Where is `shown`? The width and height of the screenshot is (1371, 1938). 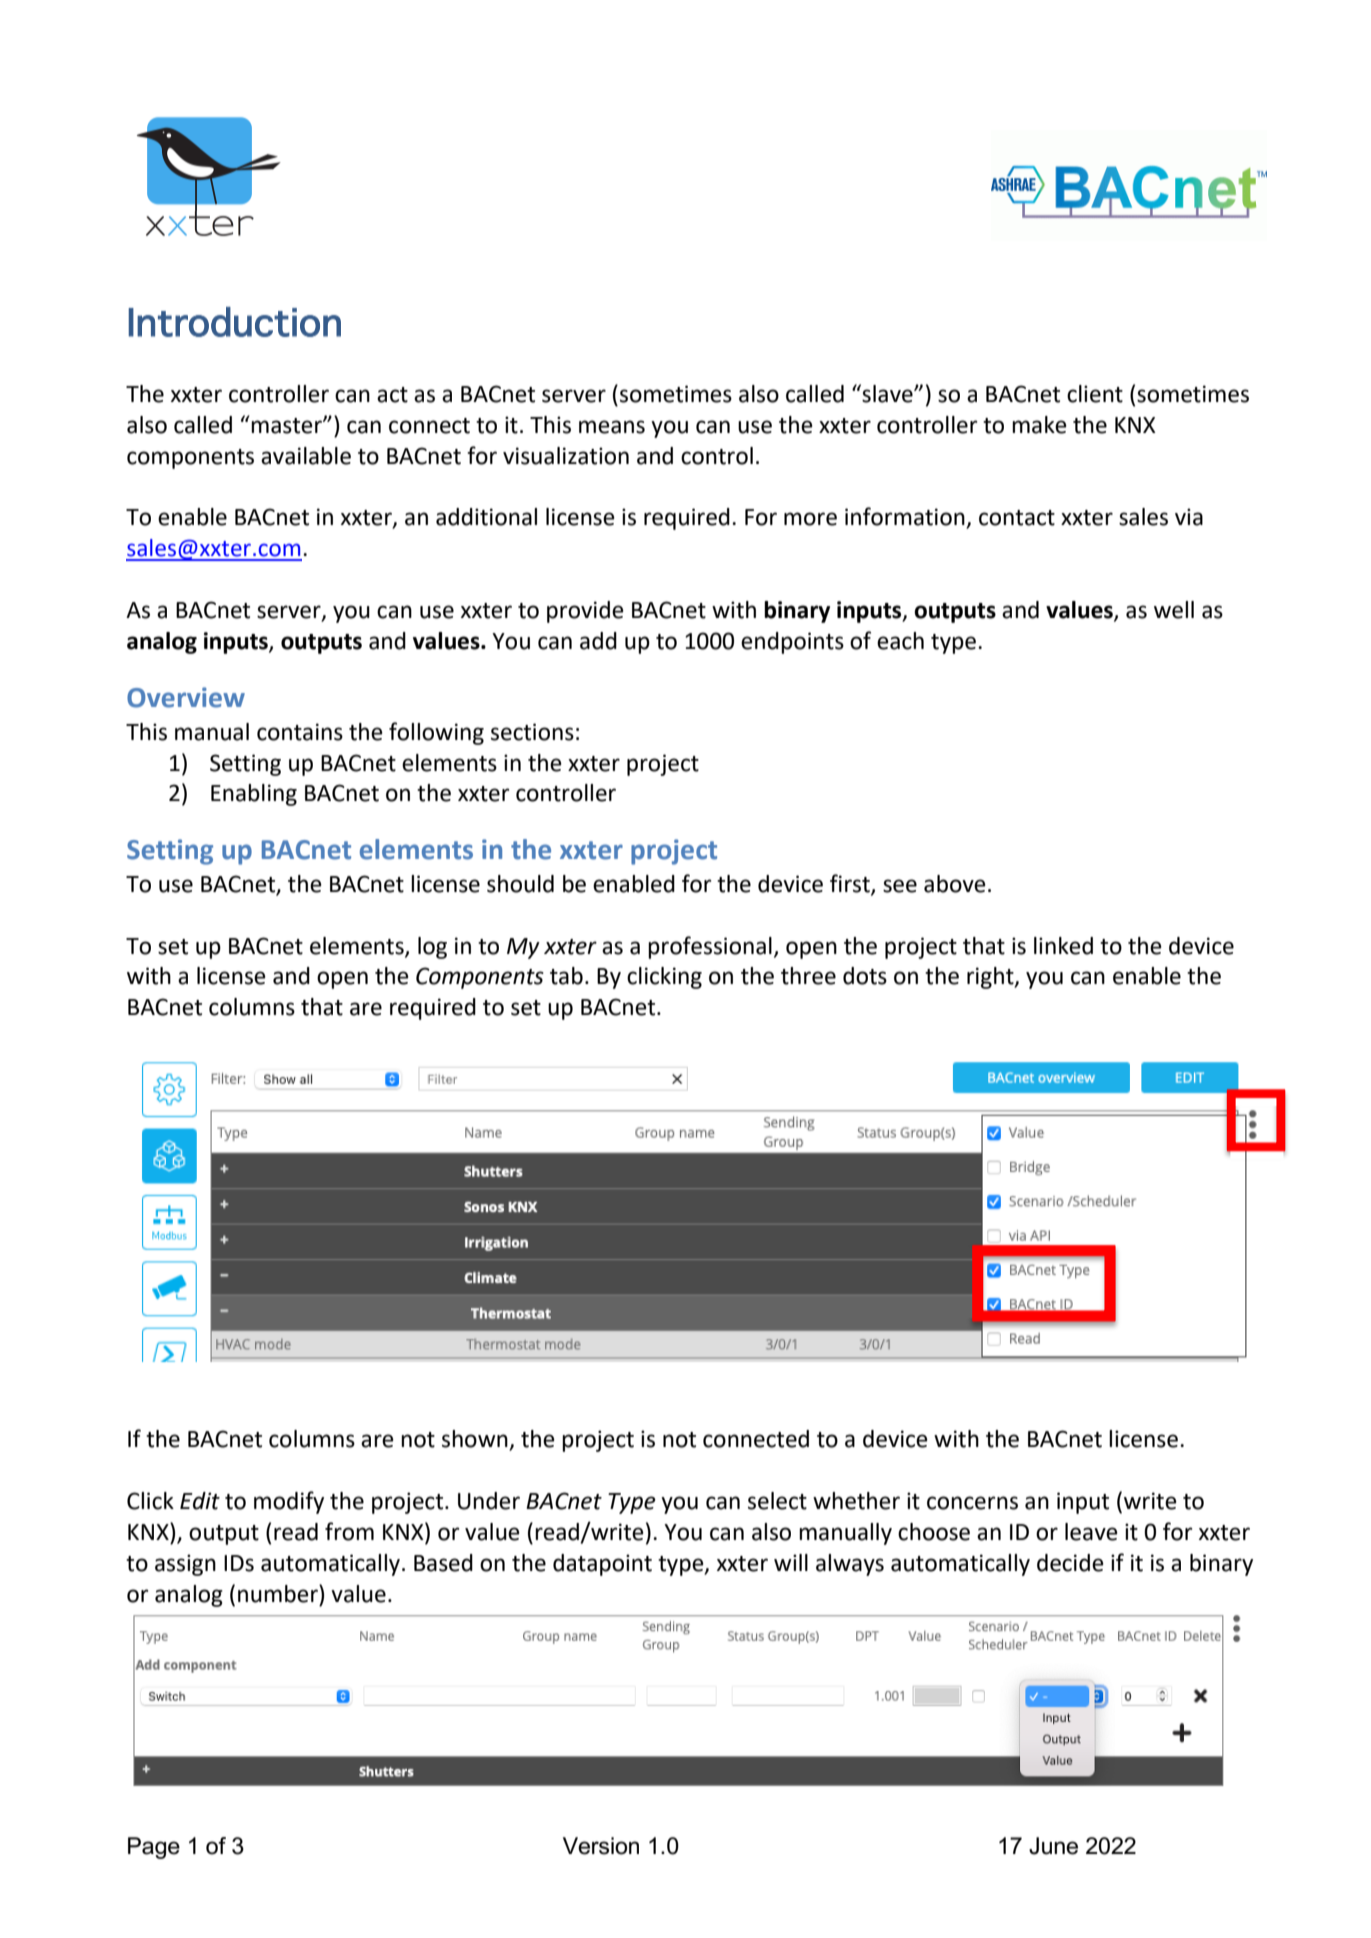 shown is located at coordinates (476, 1440).
